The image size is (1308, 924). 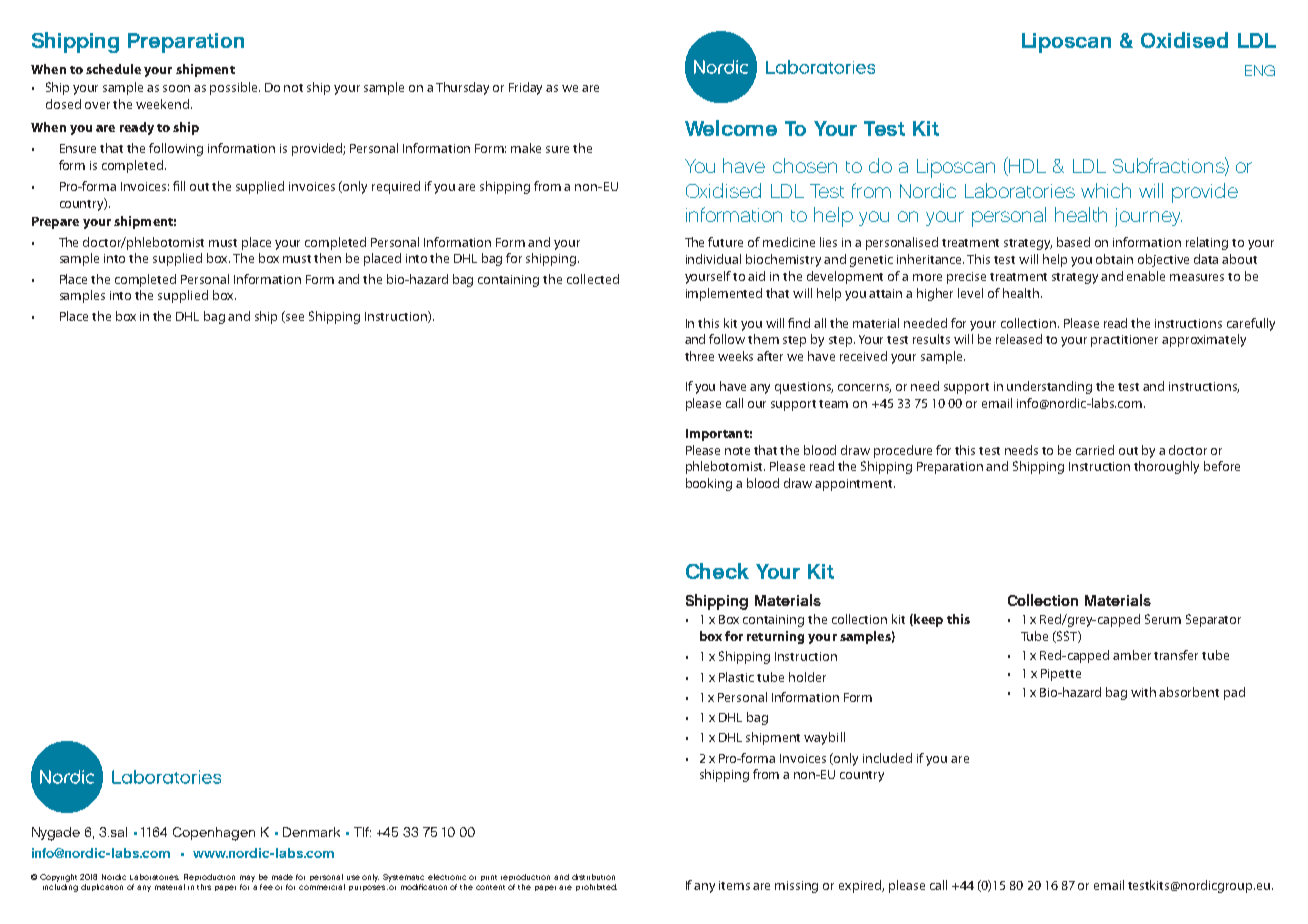 I want to click on note, so click(x=737, y=451).
